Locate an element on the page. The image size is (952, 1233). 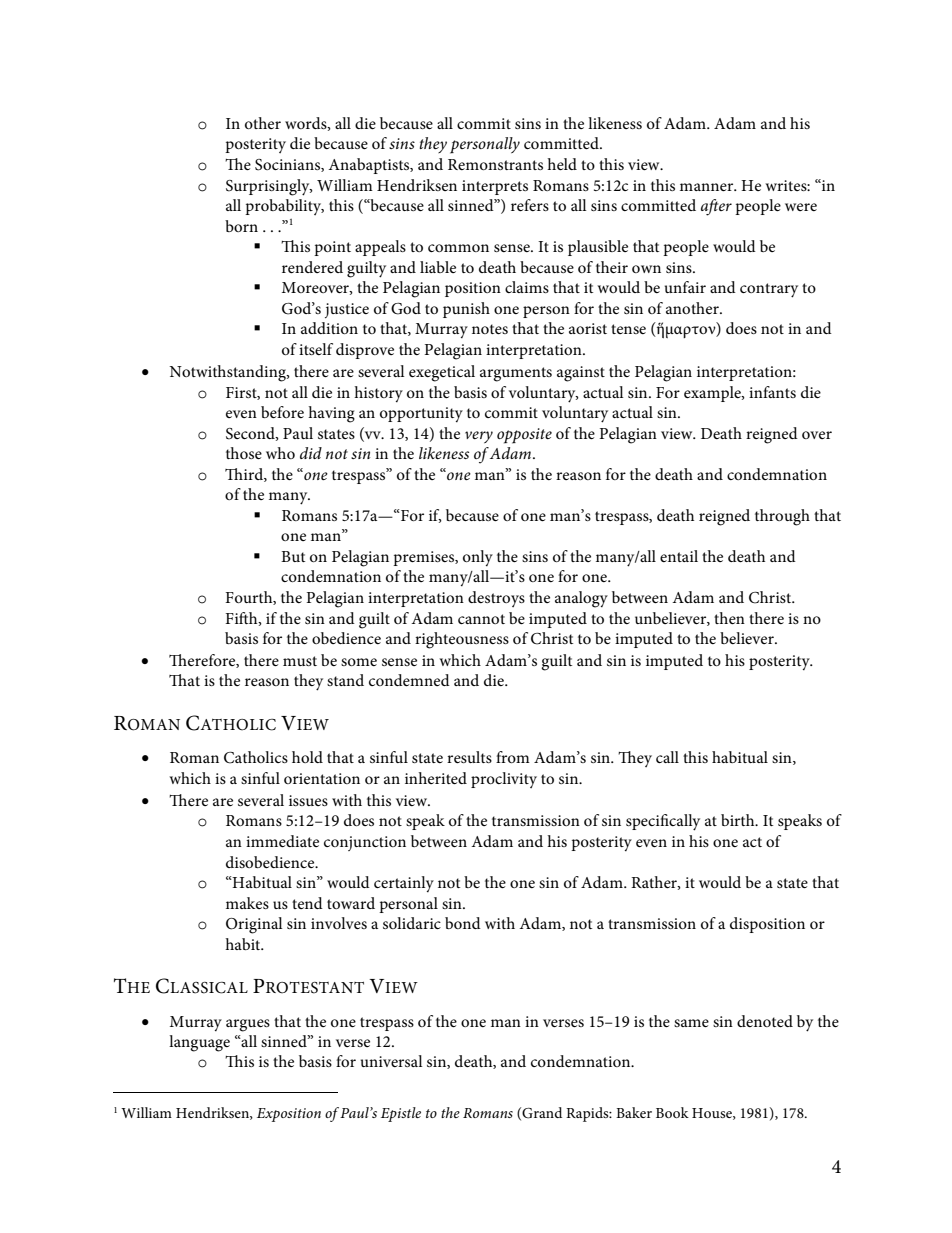
after is located at coordinates (716, 207).
